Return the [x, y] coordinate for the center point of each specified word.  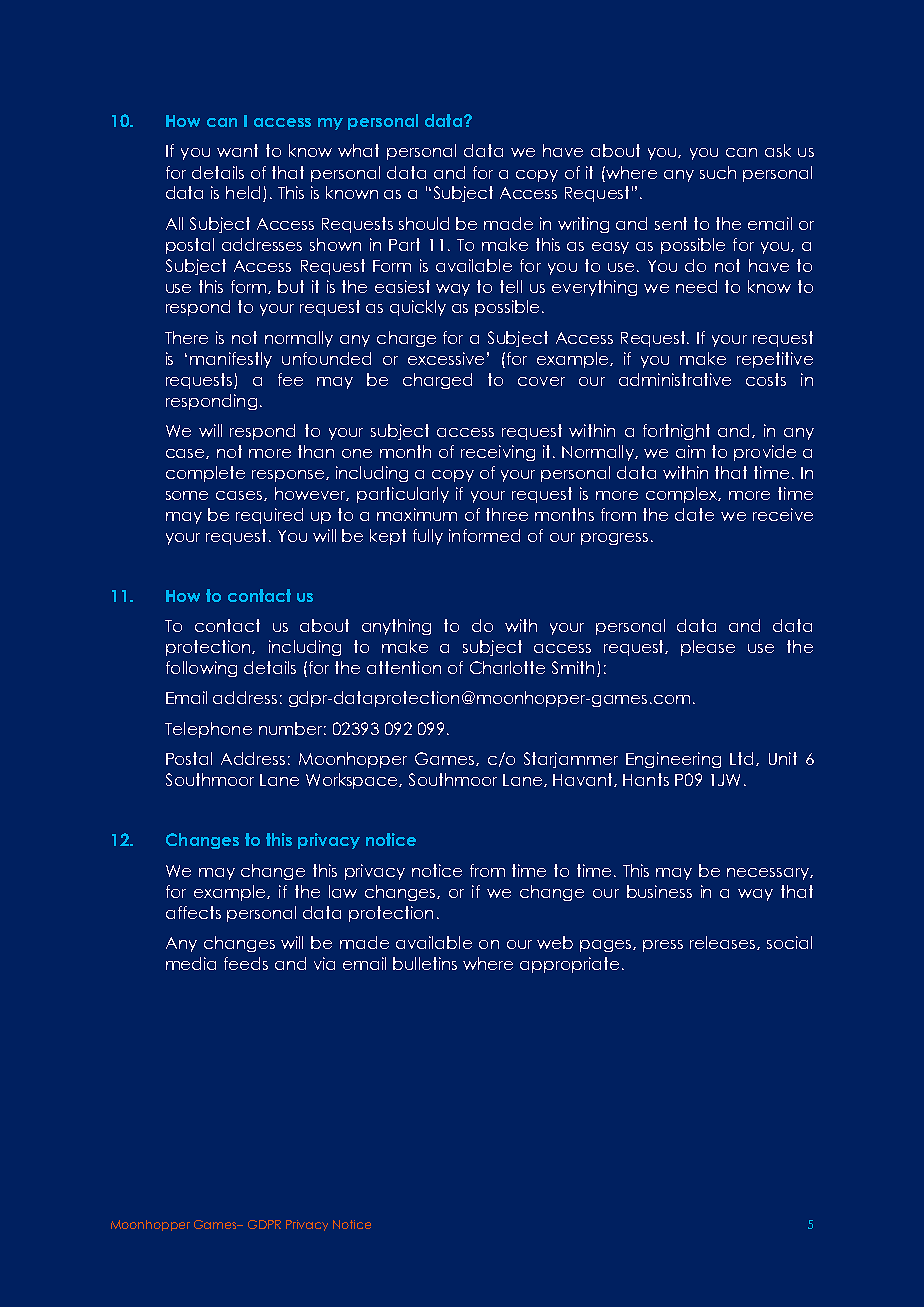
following [201, 669]
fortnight [676, 432]
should [424, 223]
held [243, 192]
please [708, 648]
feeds [246, 963]
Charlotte [507, 667]
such [718, 172]
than [316, 451]
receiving [498, 453]
